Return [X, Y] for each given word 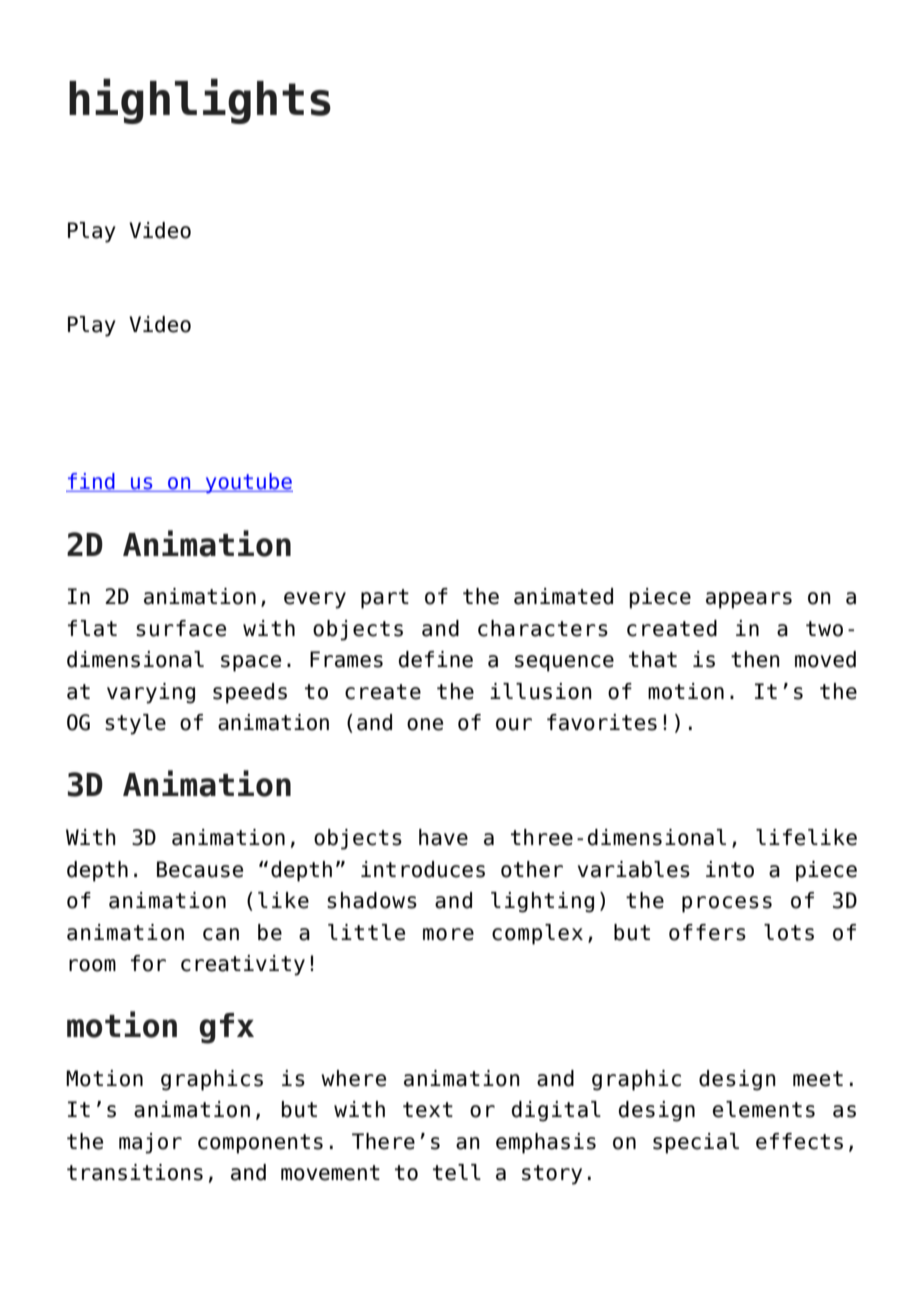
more [448, 934]
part [385, 599]
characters [543, 628]
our [514, 724]
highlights [200, 101]
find [91, 482]
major [150, 1143]
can [221, 934]
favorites [602, 722]
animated [563, 596]
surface [181, 628]
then [755, 659]
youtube [248, 483]
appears [749, 600]
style [135, 724]
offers [707, 932]
